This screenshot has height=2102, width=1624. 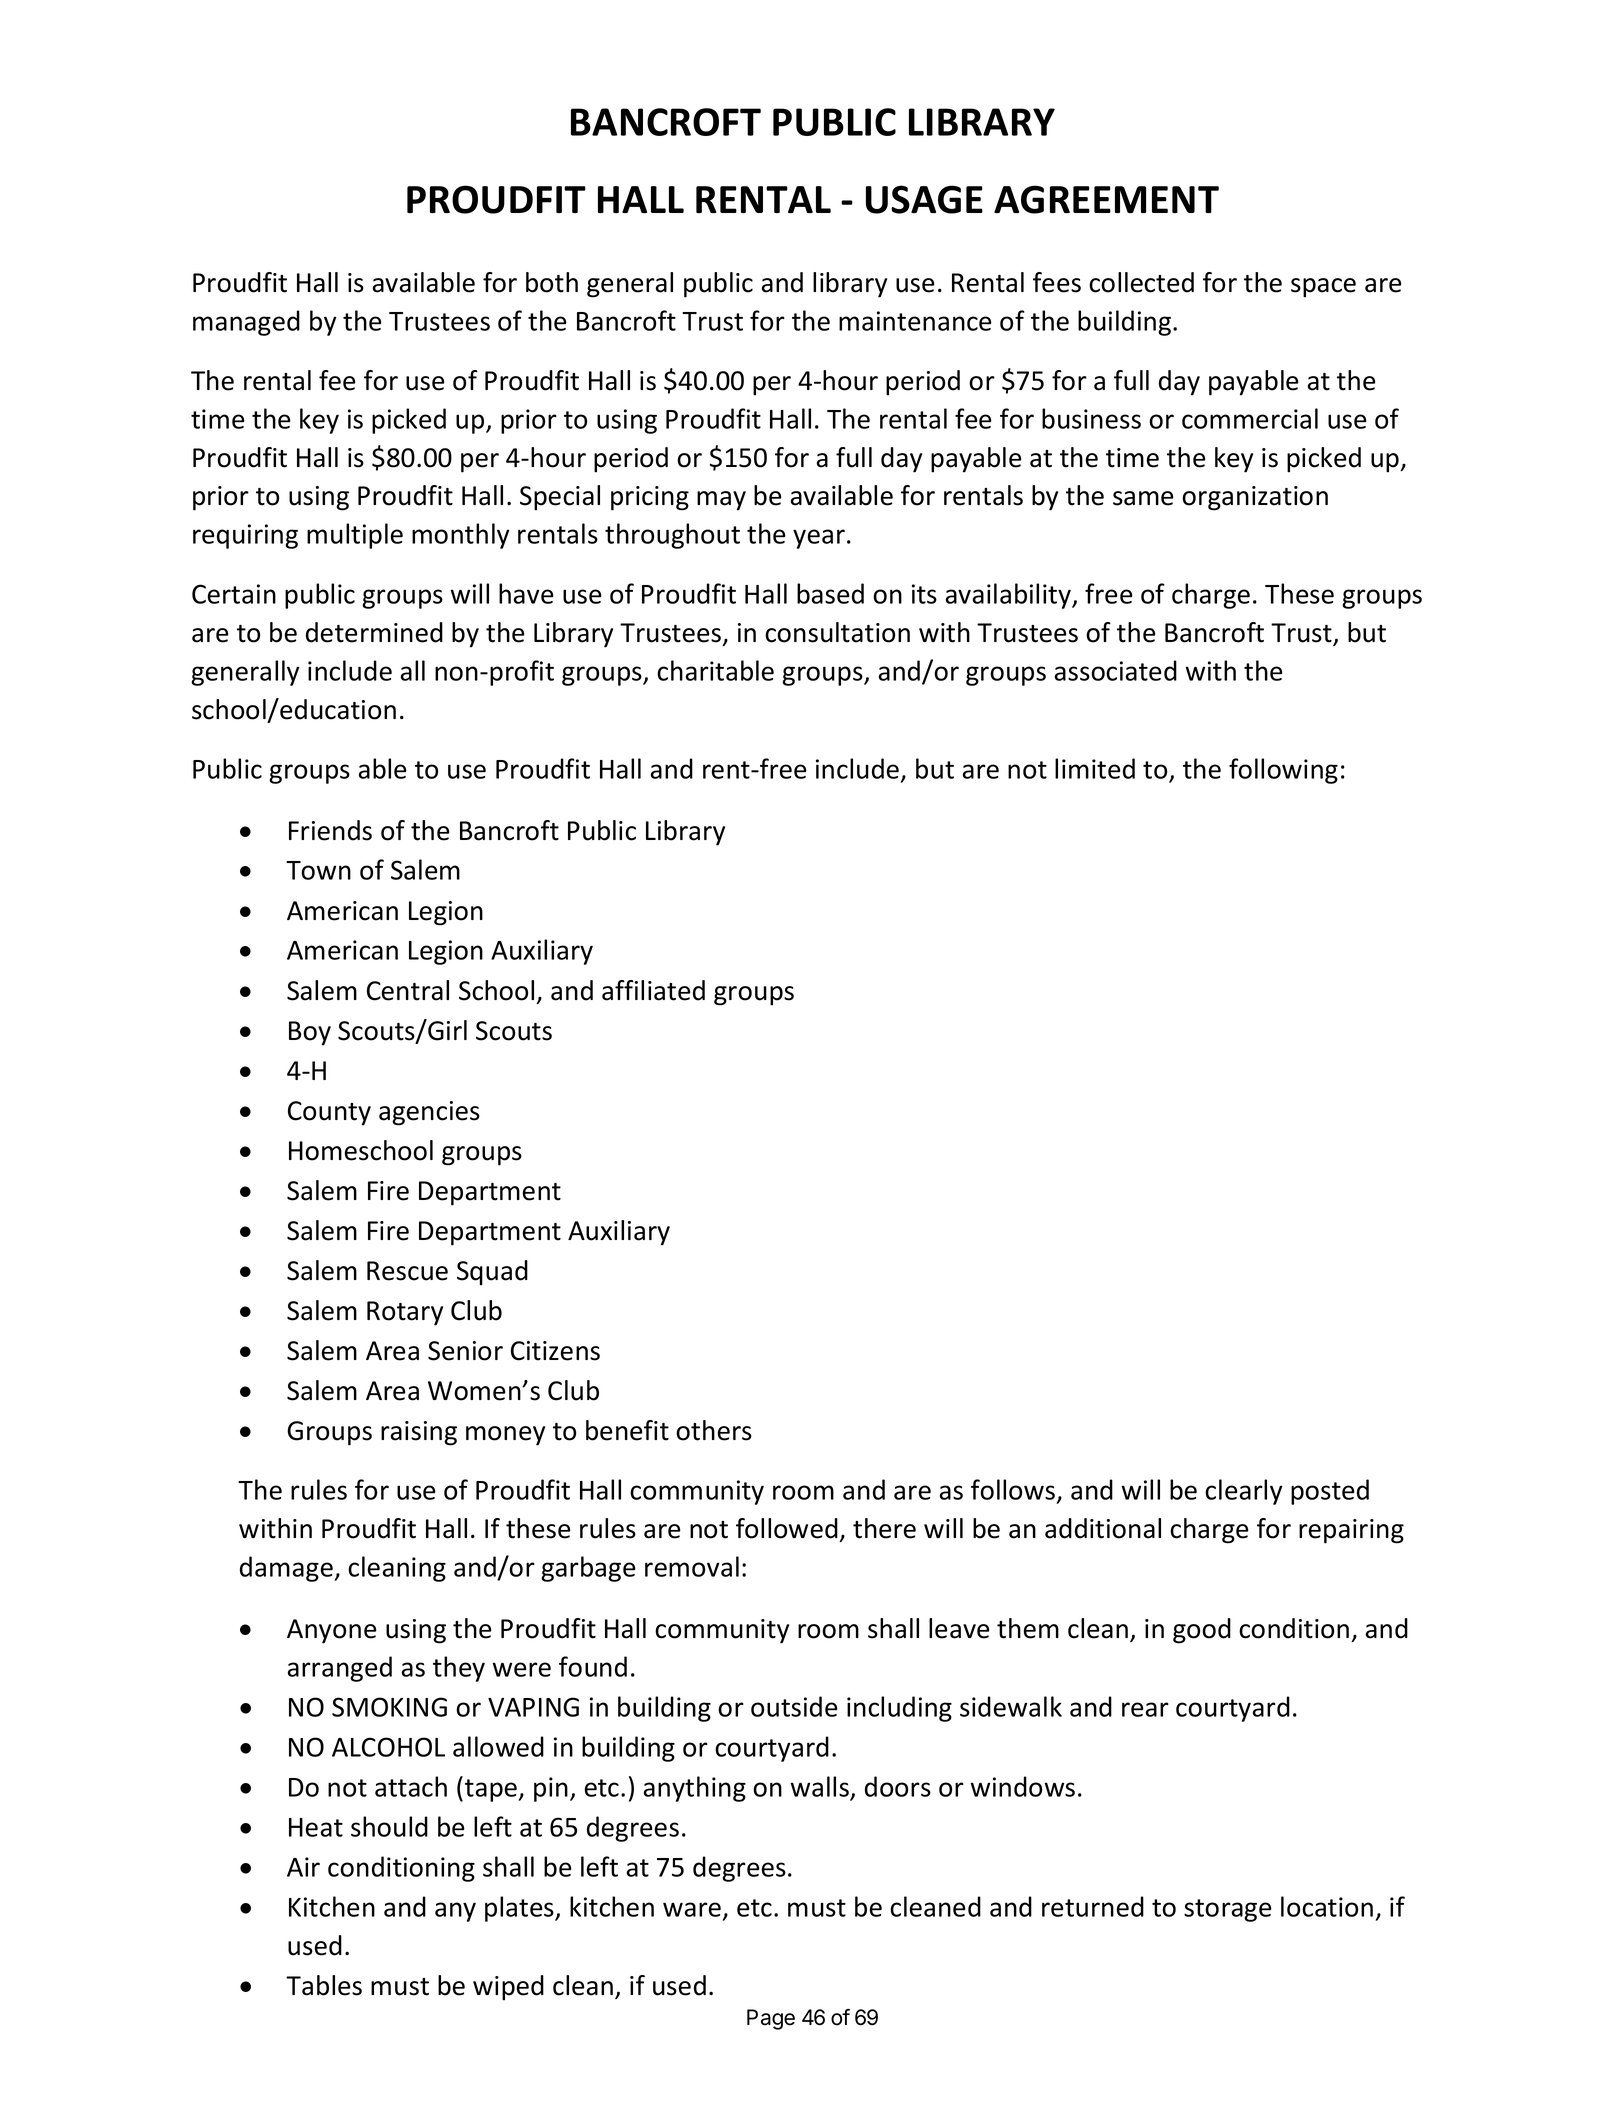 What do you see at coordinates (915, 321) in the screenshot?
I see `maintenance` at bounding box center [915, 321].
